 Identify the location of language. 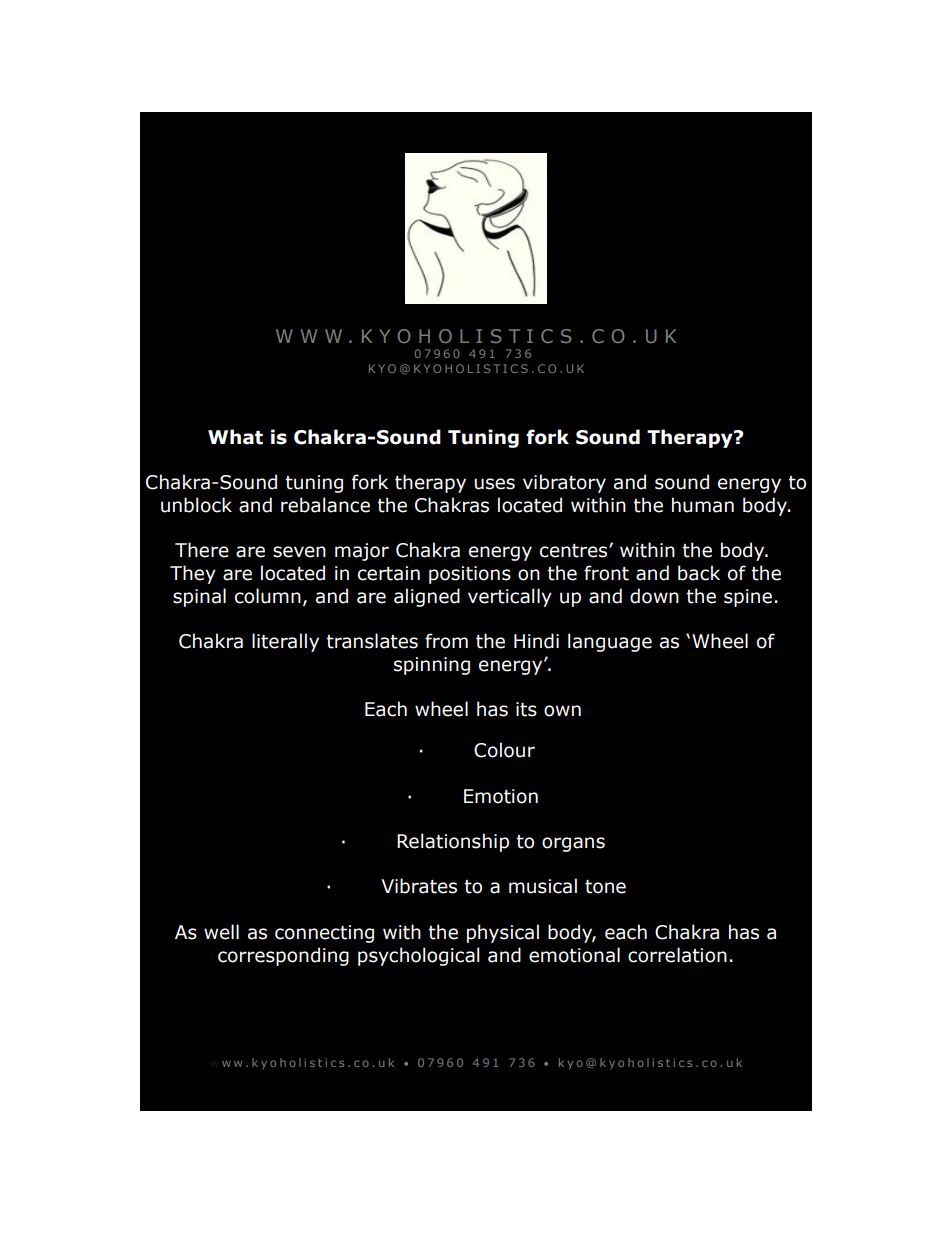
(610, 642).
